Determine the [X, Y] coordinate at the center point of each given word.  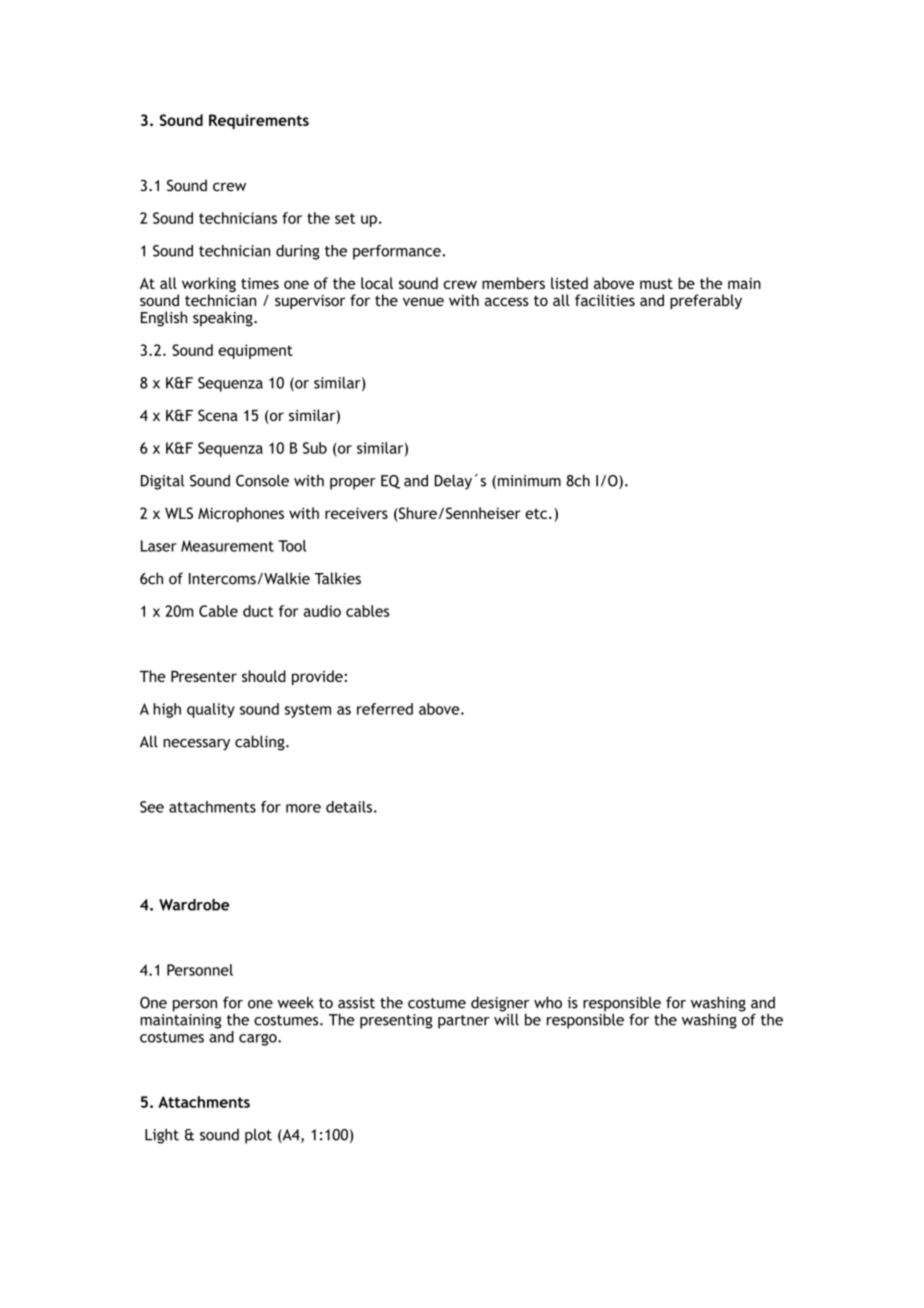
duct [258, 611]
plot [258, 1136]
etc [537, 513]
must [656, 283]
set [345, 218]
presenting [396, 1021]
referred [385, 709]
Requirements [259, 121]
